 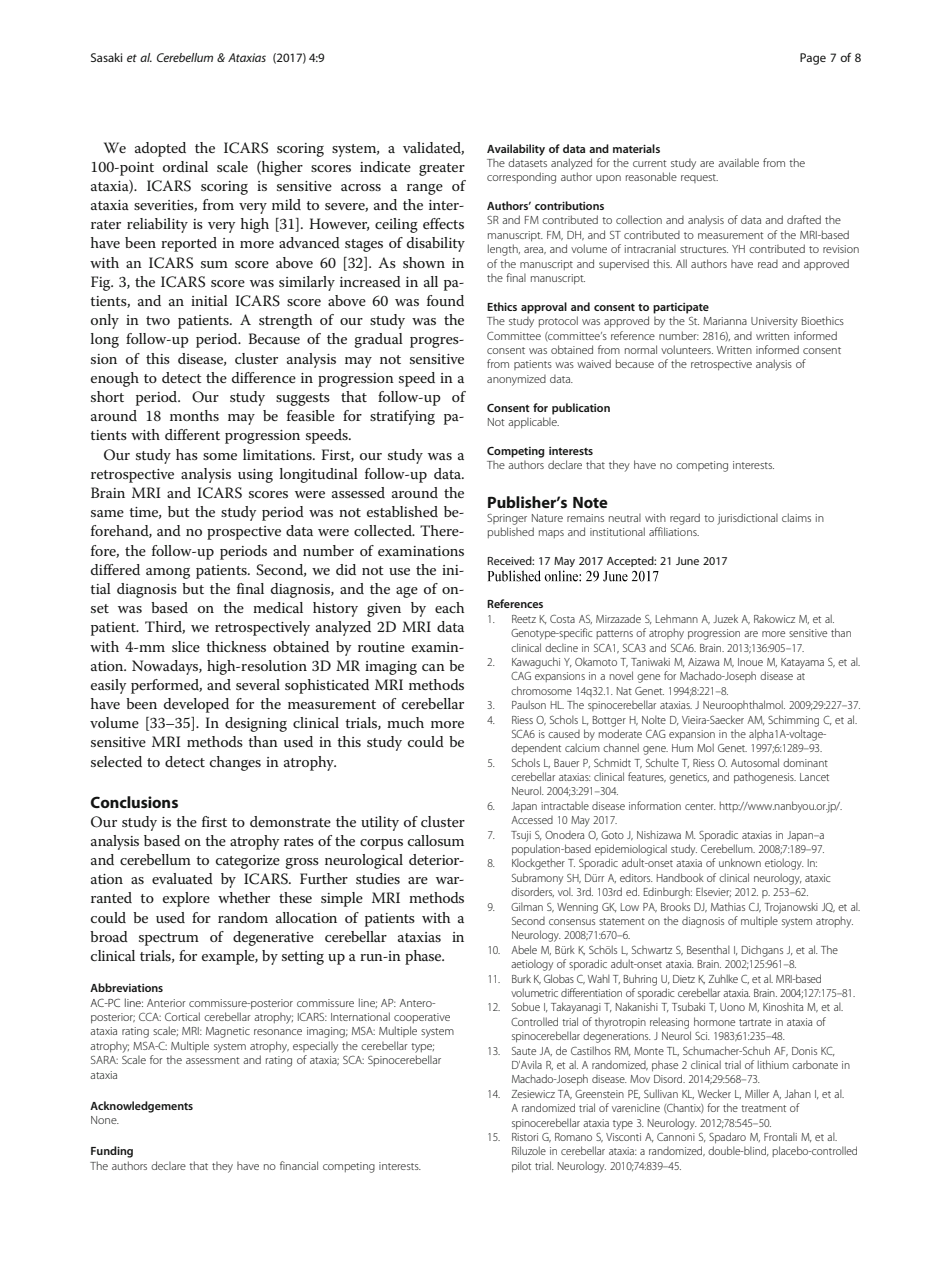 What do you see at coordinates (436, 840) in the screenshot?
I see `callosum` at bounding box center [436, 840].
